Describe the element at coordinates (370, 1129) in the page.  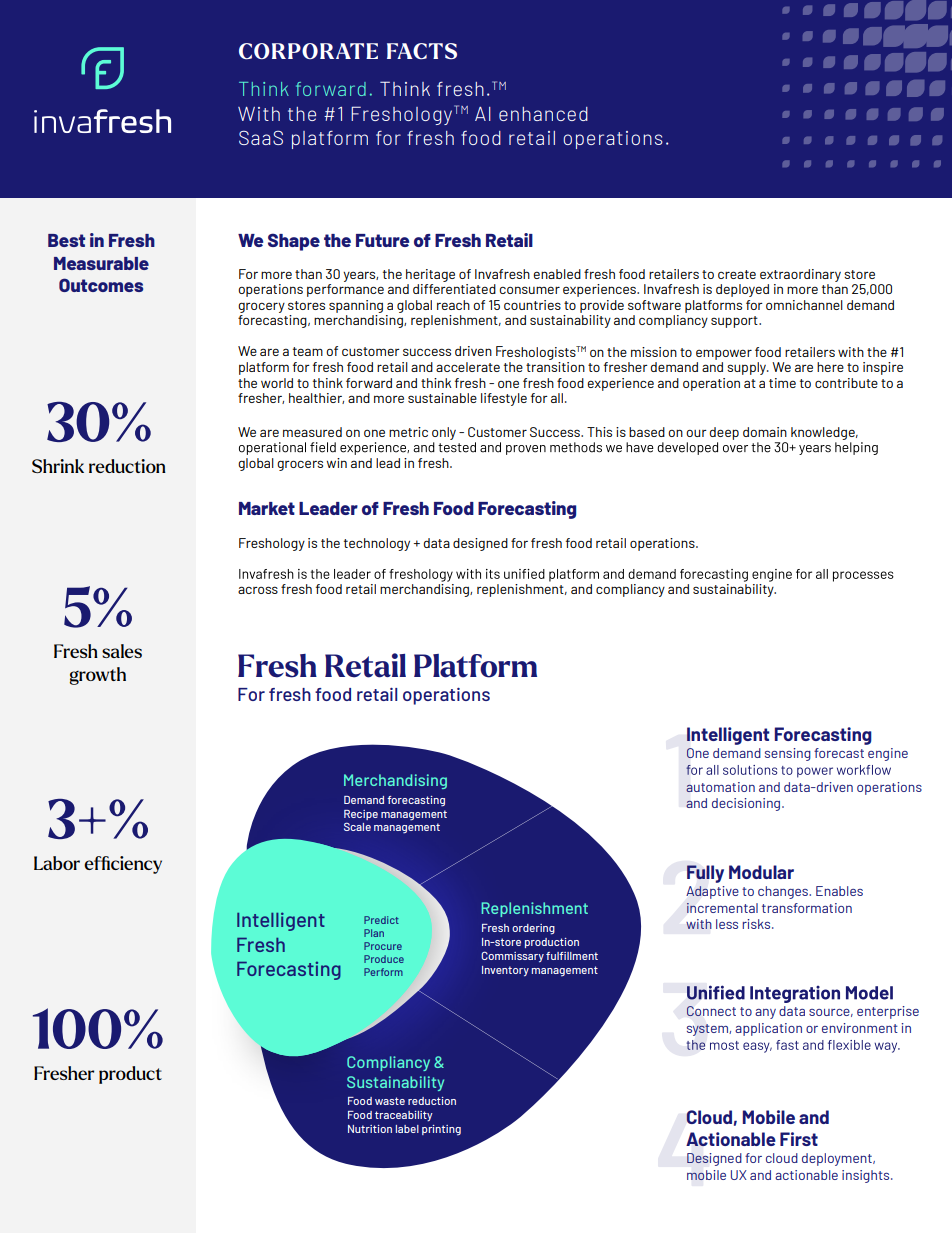
I see `Nutrition` at that location.
